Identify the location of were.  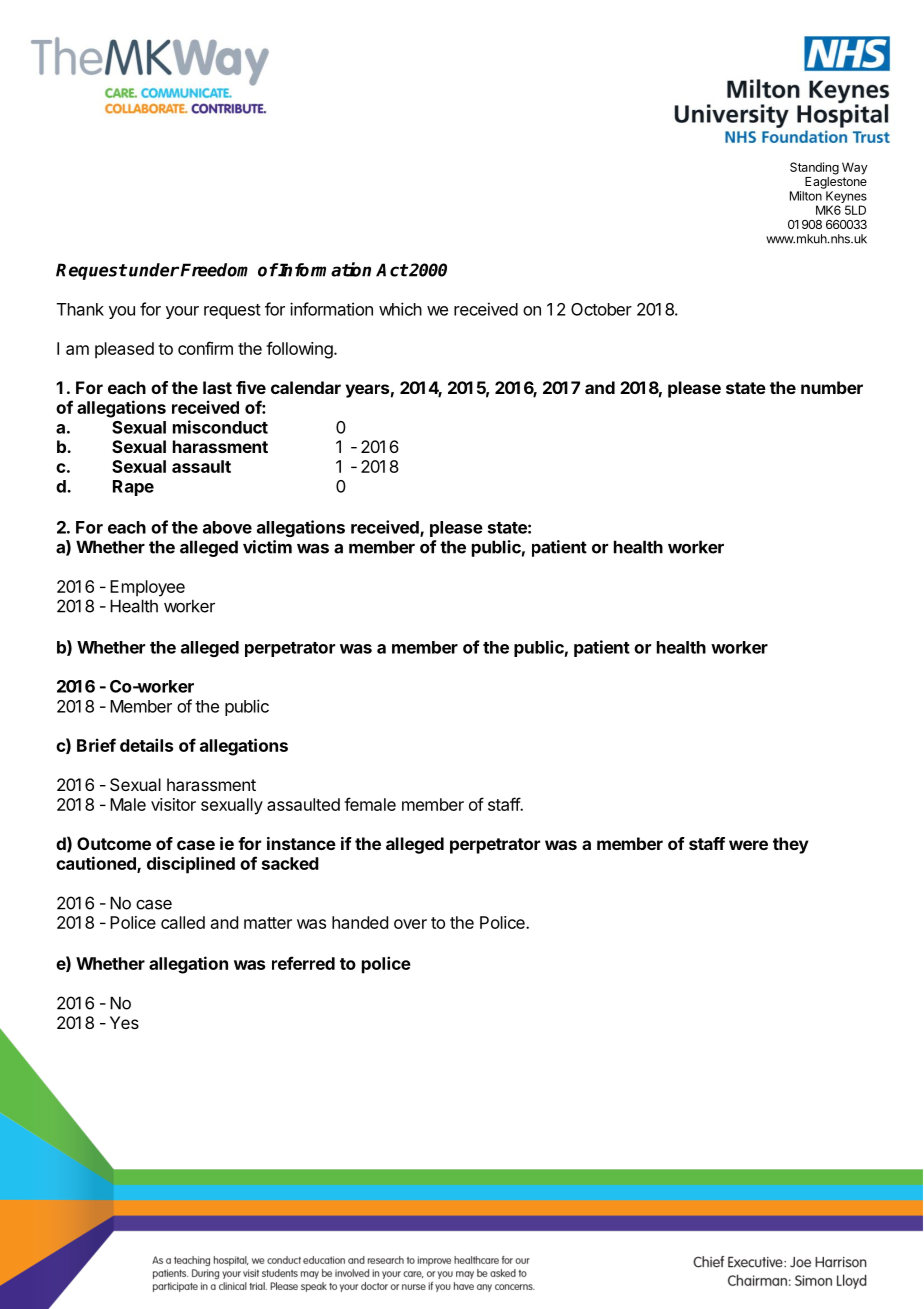
(748, 845).
